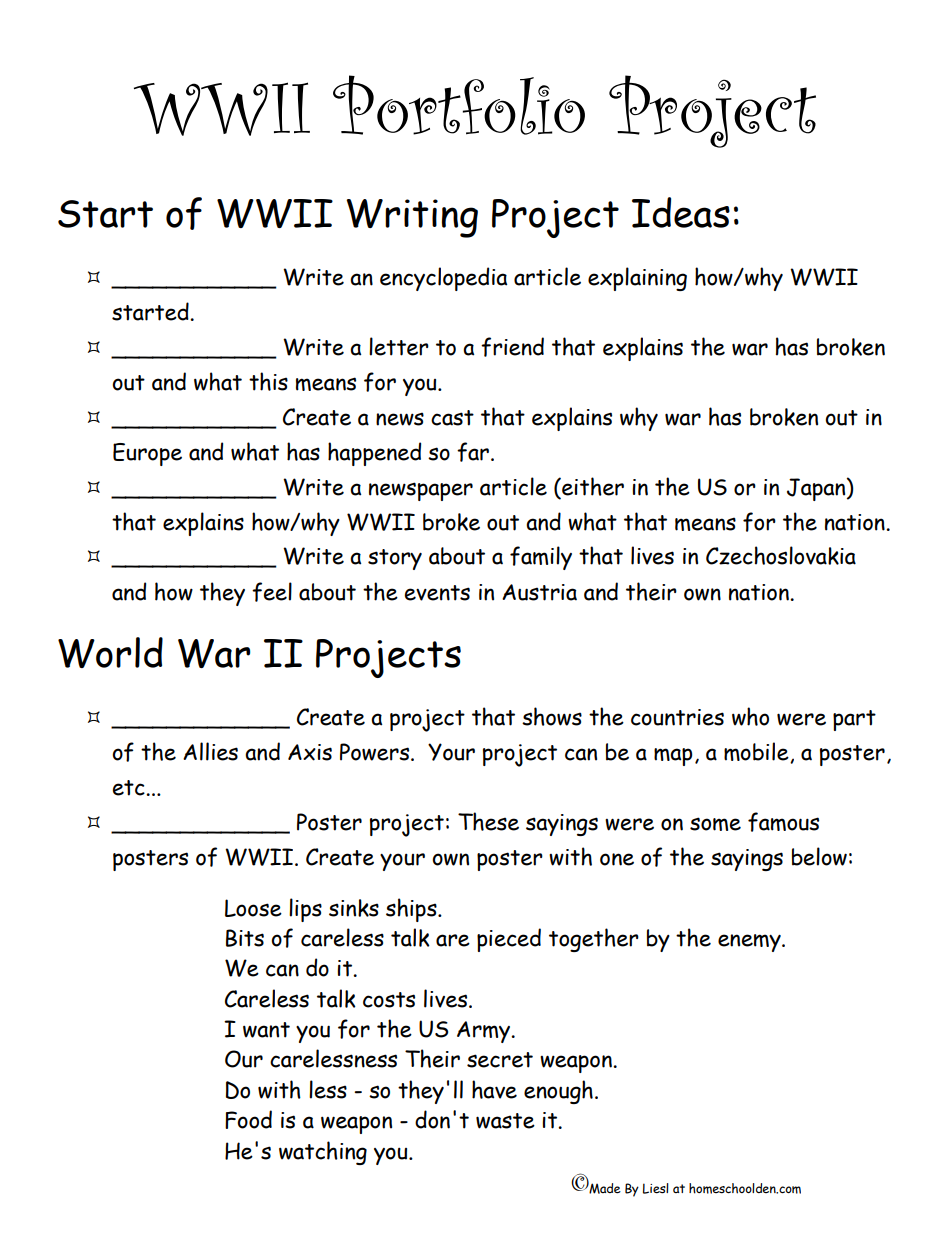  Describe the element at coordinates (459, 105) in the document. I see `Portfolio` at that location.
